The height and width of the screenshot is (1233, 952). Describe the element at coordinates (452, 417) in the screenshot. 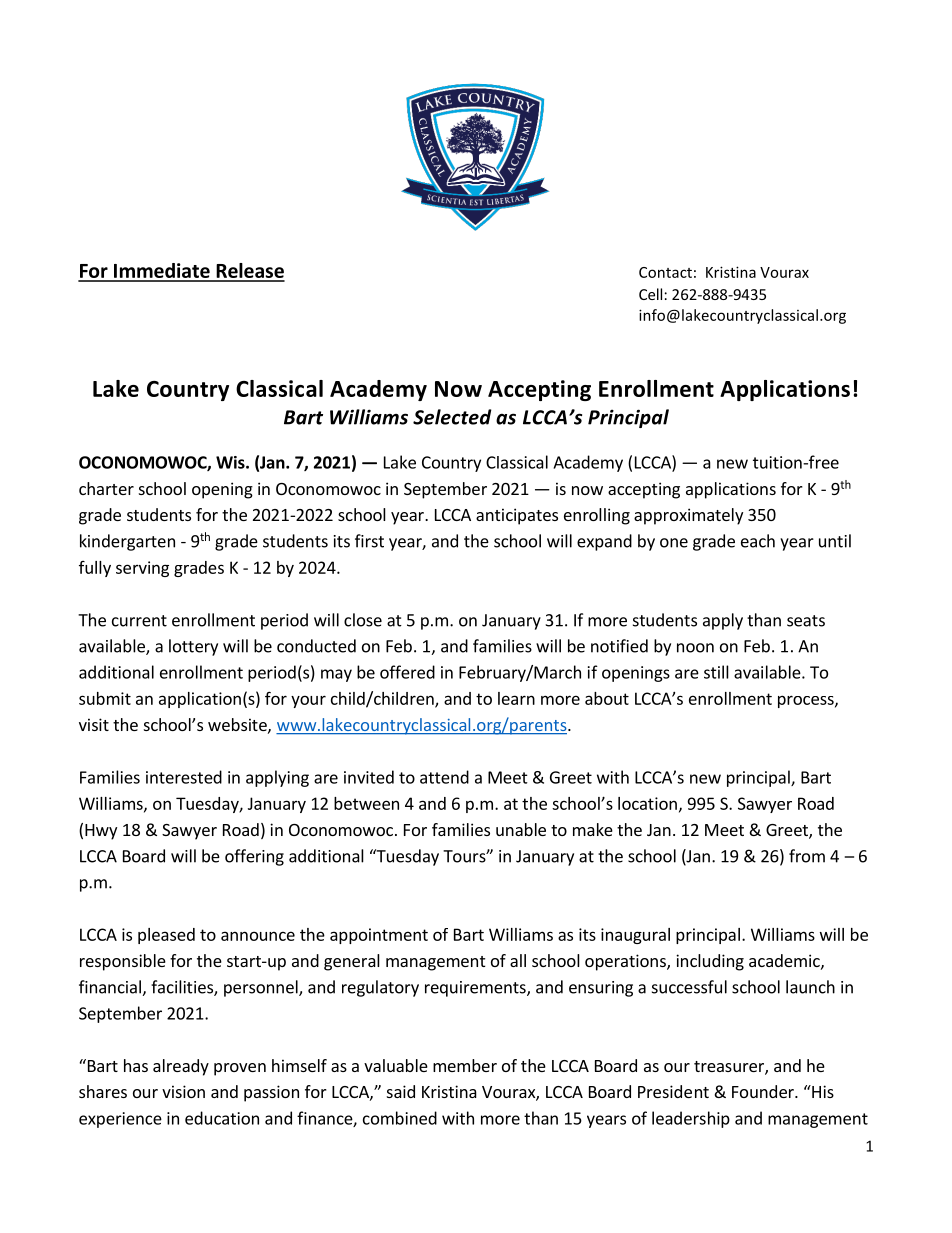

I see `Selected` at that location.
